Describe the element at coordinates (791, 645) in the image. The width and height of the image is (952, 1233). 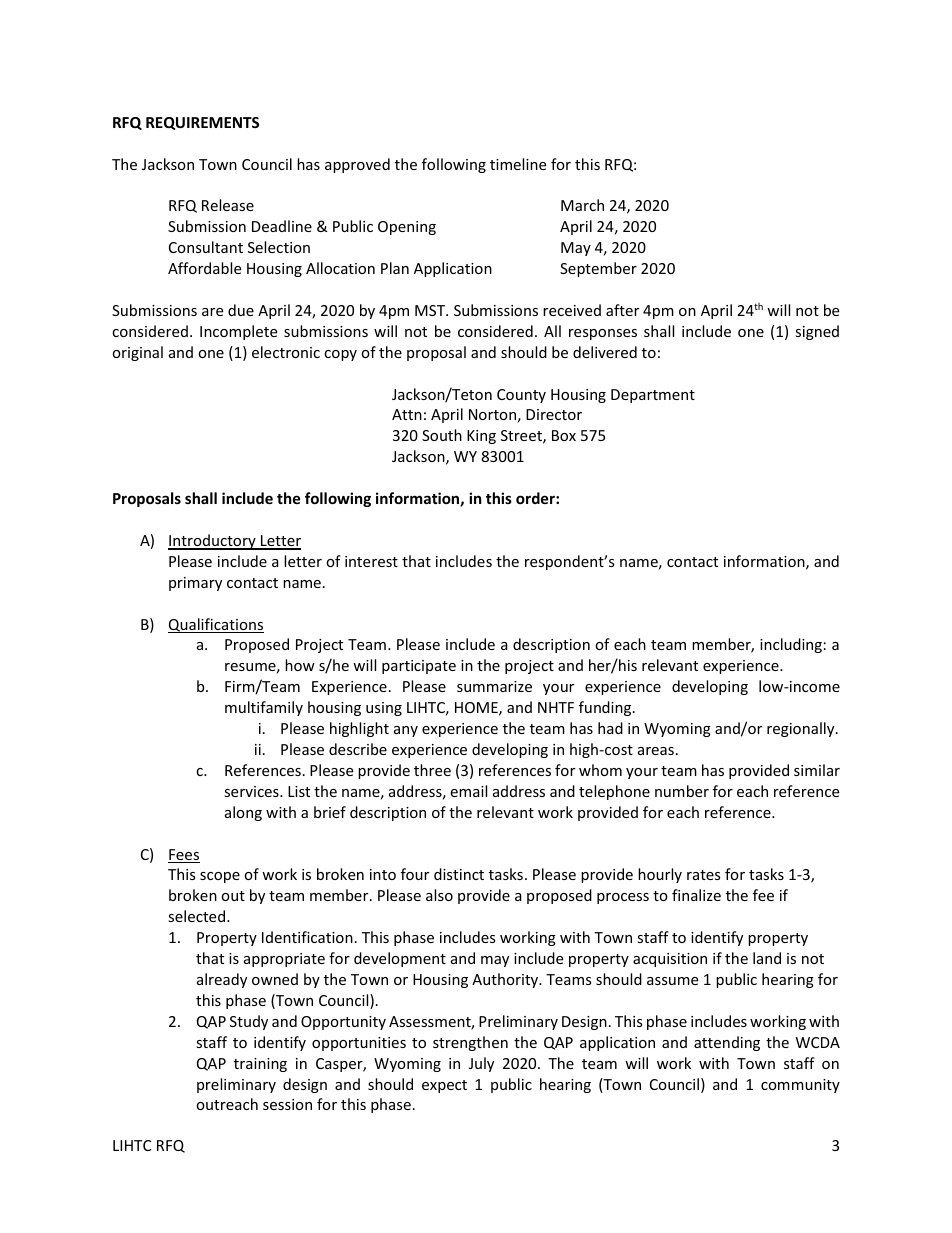
I see `including` at that location.
